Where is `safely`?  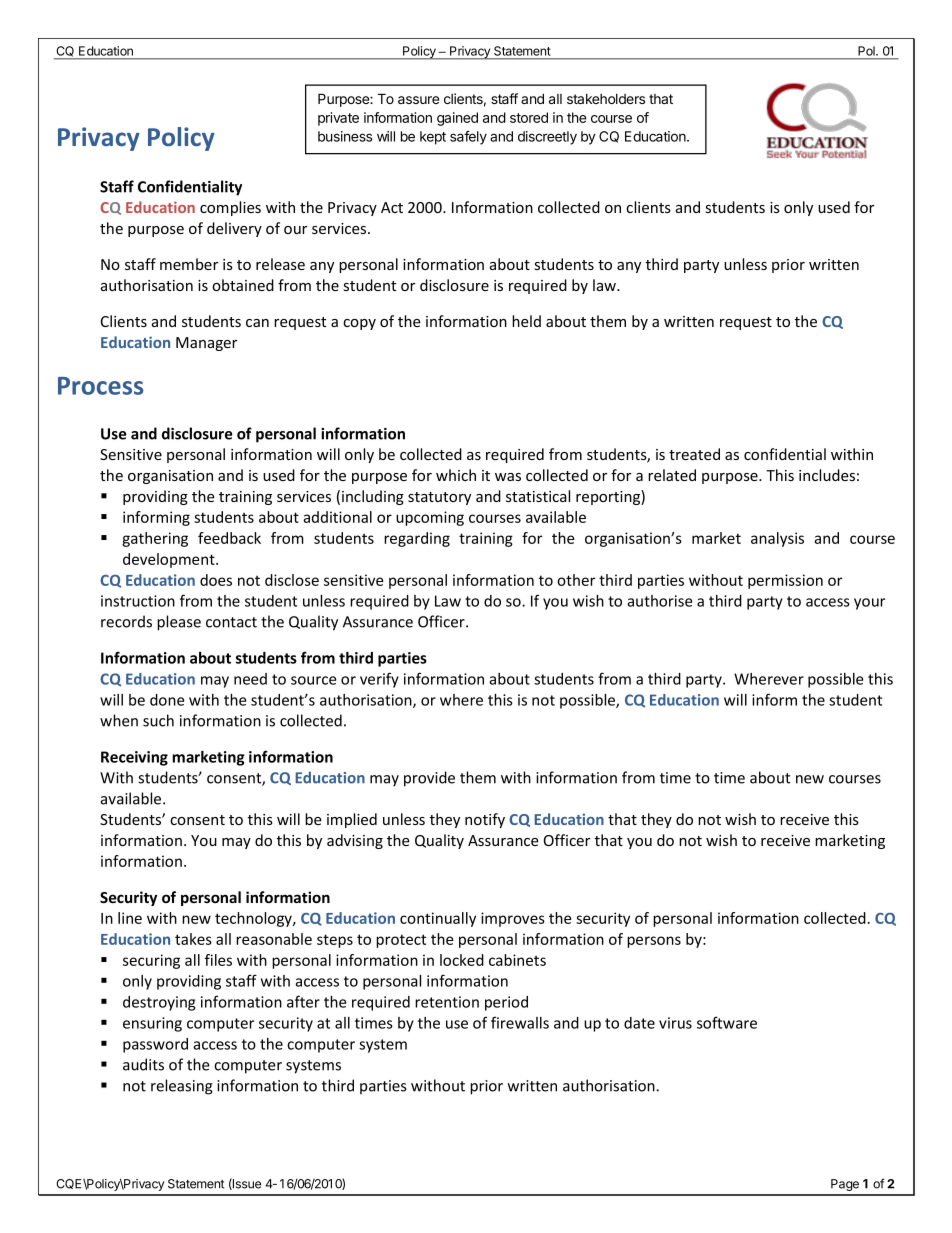
safely is located at coordinates (468, 138).
